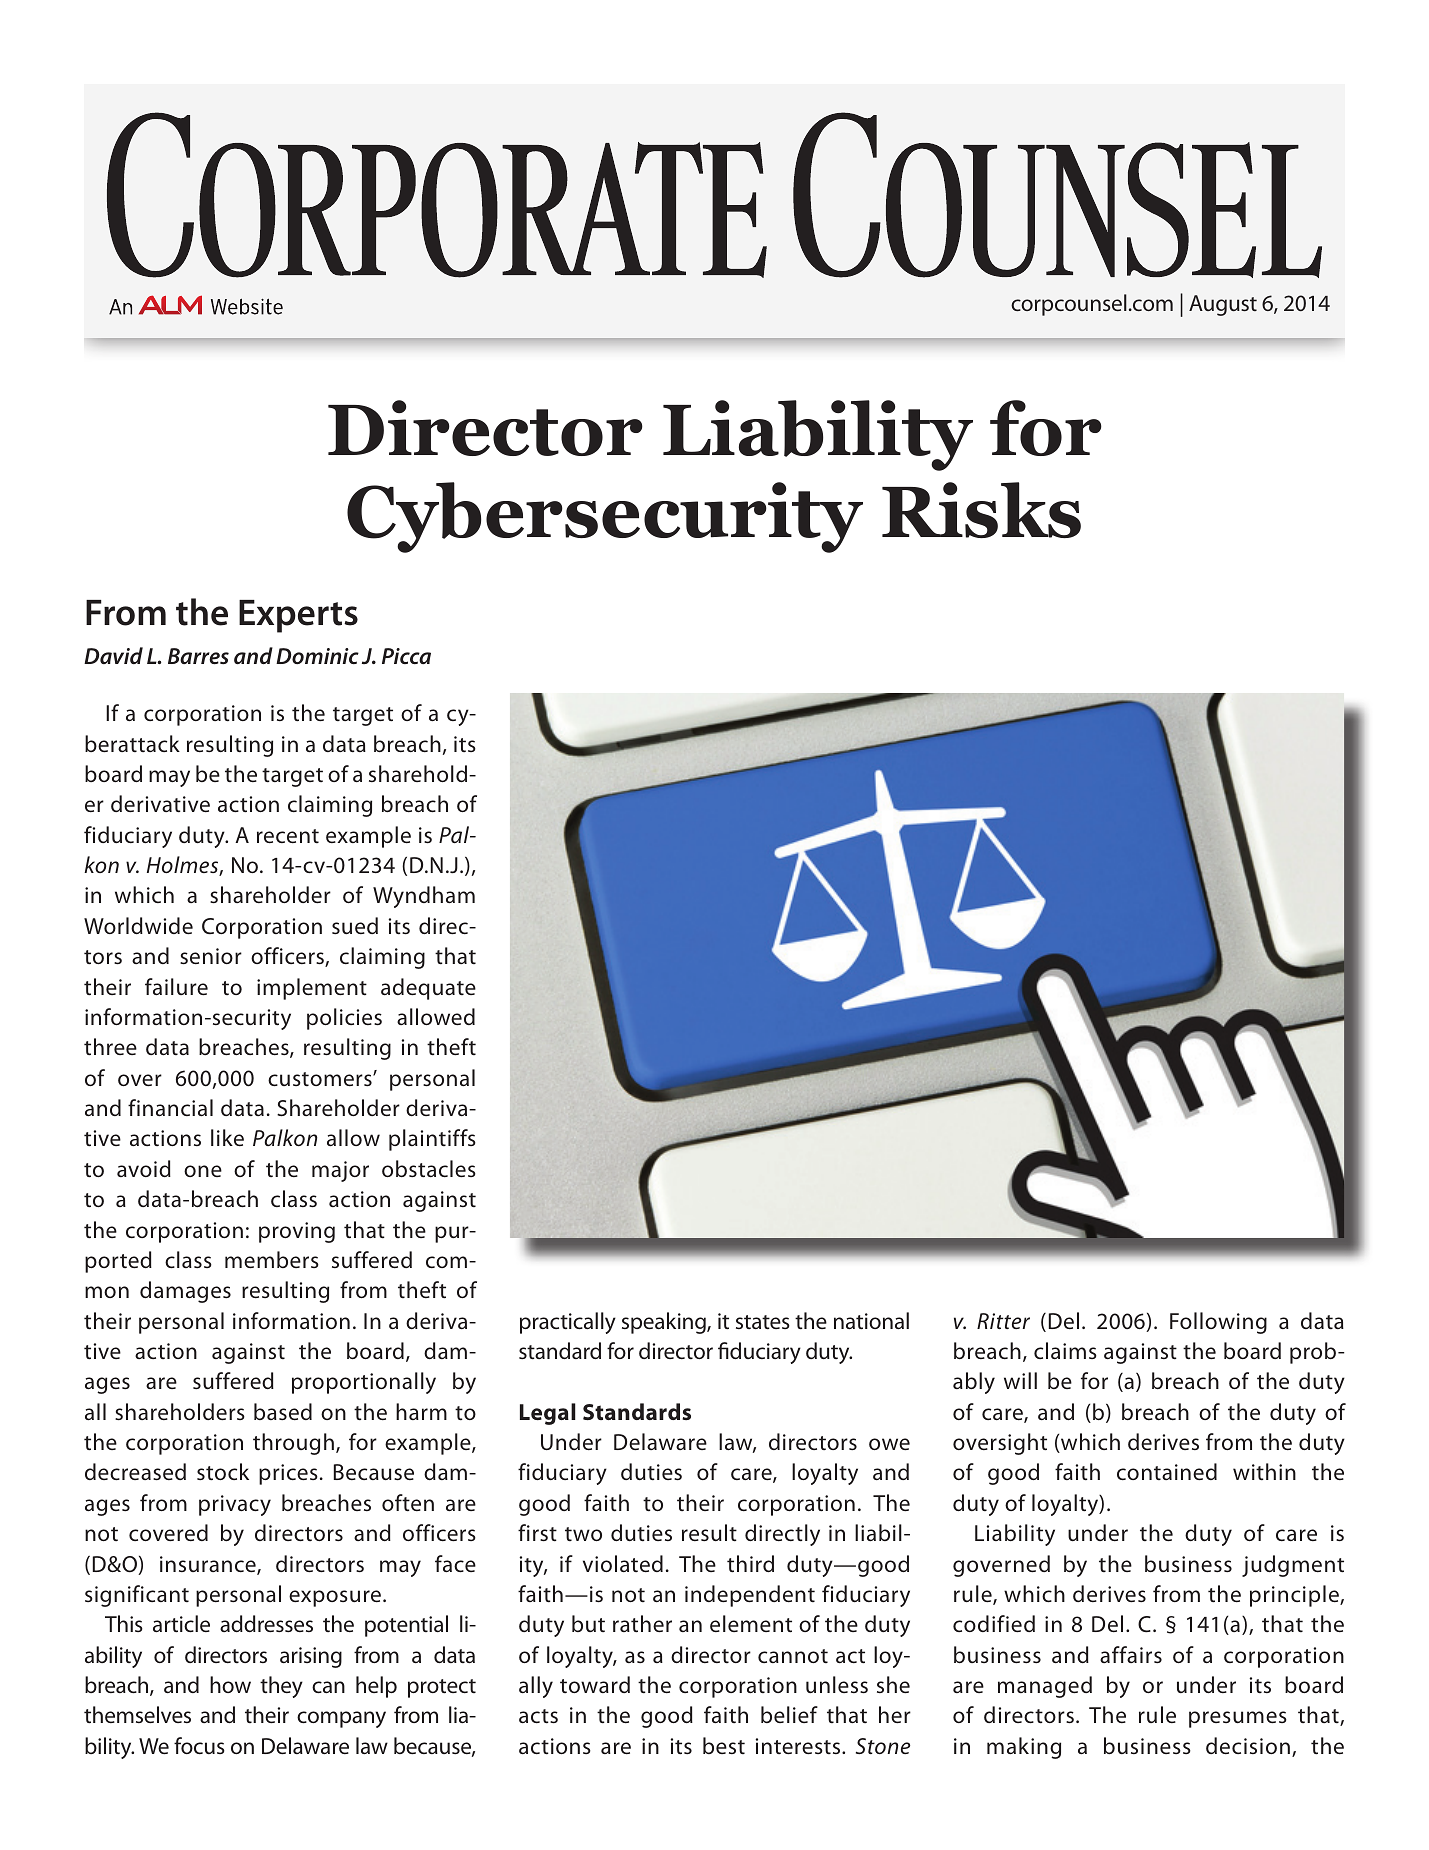 The height and width of the screenshot is (1850, 1429). What do you see at coordinates (981, 510) in the screenshot?
I see `Risks` at bounding box center [981, 510].
